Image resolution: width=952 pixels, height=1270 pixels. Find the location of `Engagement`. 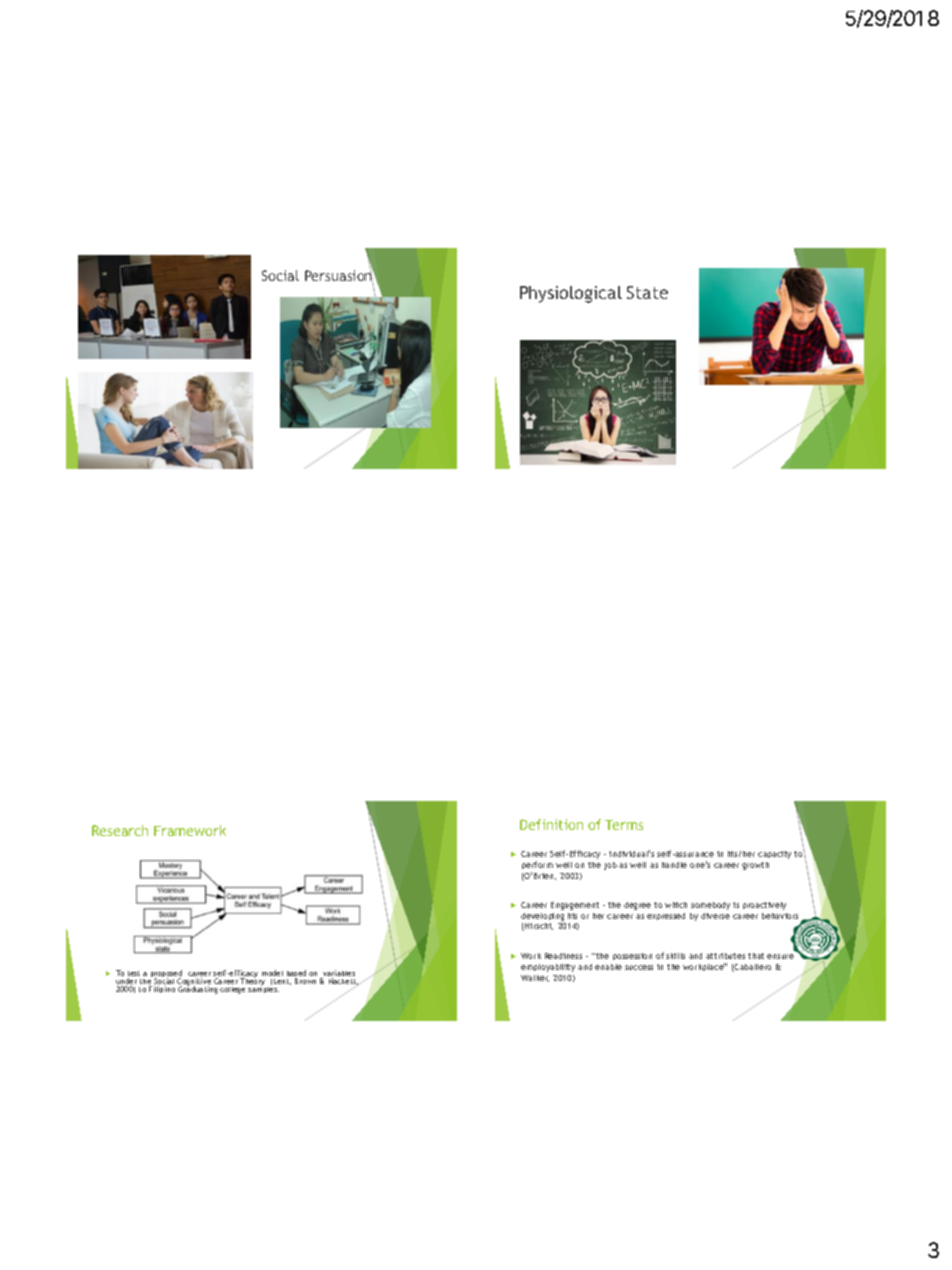

Engagement is located at coordinates (575, 906).
